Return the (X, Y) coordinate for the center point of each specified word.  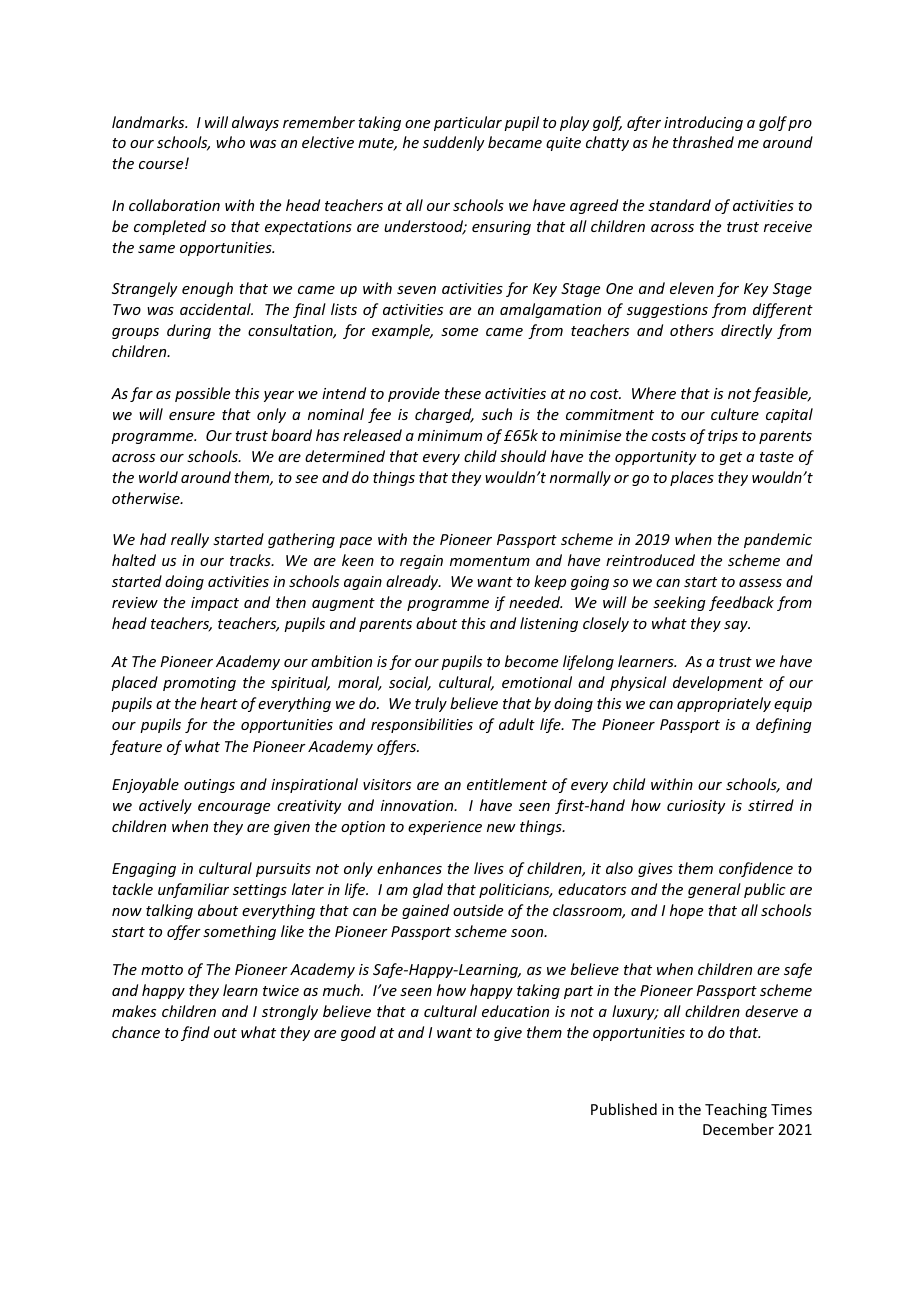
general (714, 890)
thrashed (703, 142)
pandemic (778, 540)
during (189, 331)
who (230, 142)
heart (219, 703)
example (402, 331)
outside (478, 910)
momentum (490, 561)
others (692, 330)
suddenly (454, 143)
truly (431, 704)
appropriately (724, 704)
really (190, 540)
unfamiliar (193, 890)
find (195, 1033)
